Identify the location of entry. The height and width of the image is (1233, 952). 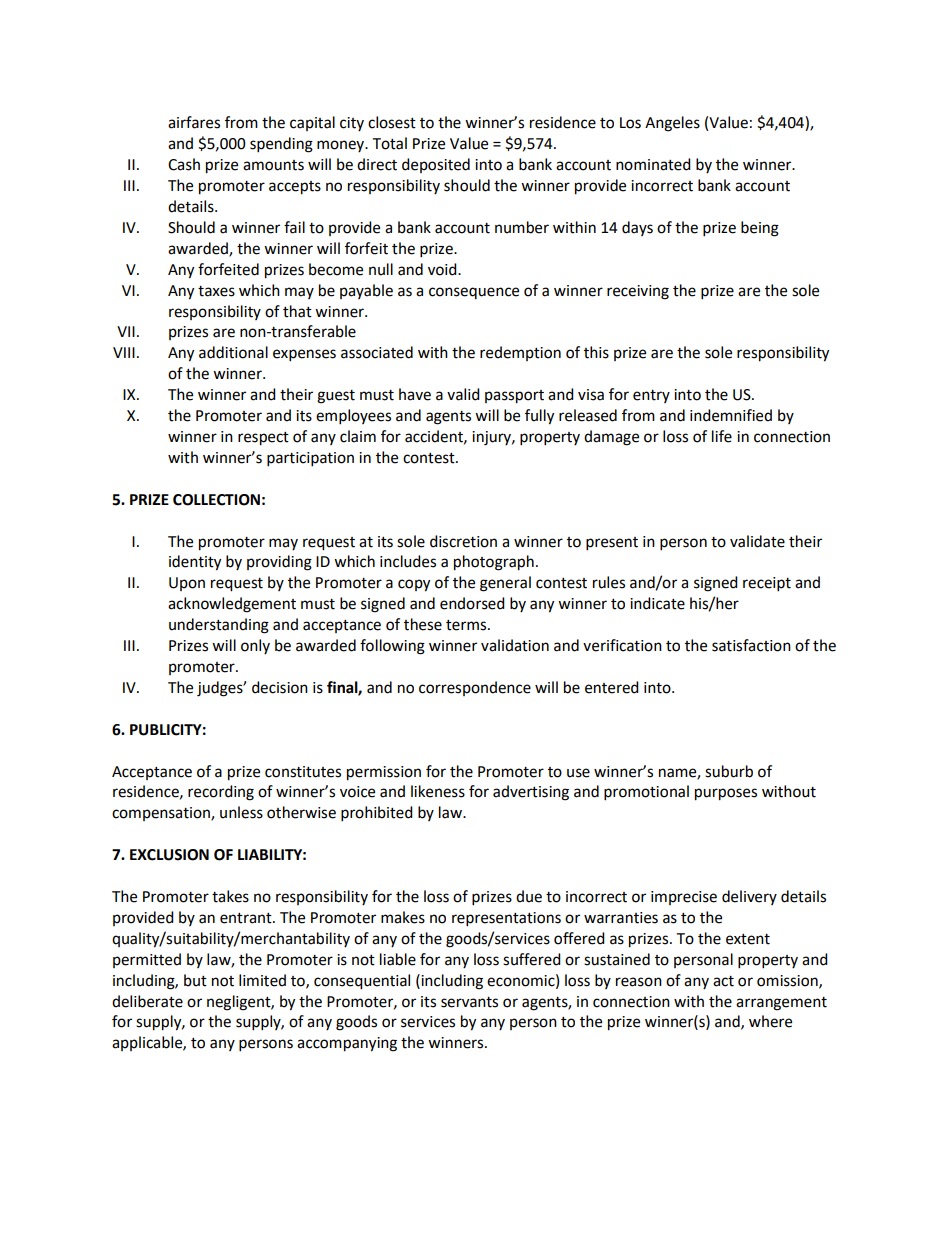
(651, 396).
